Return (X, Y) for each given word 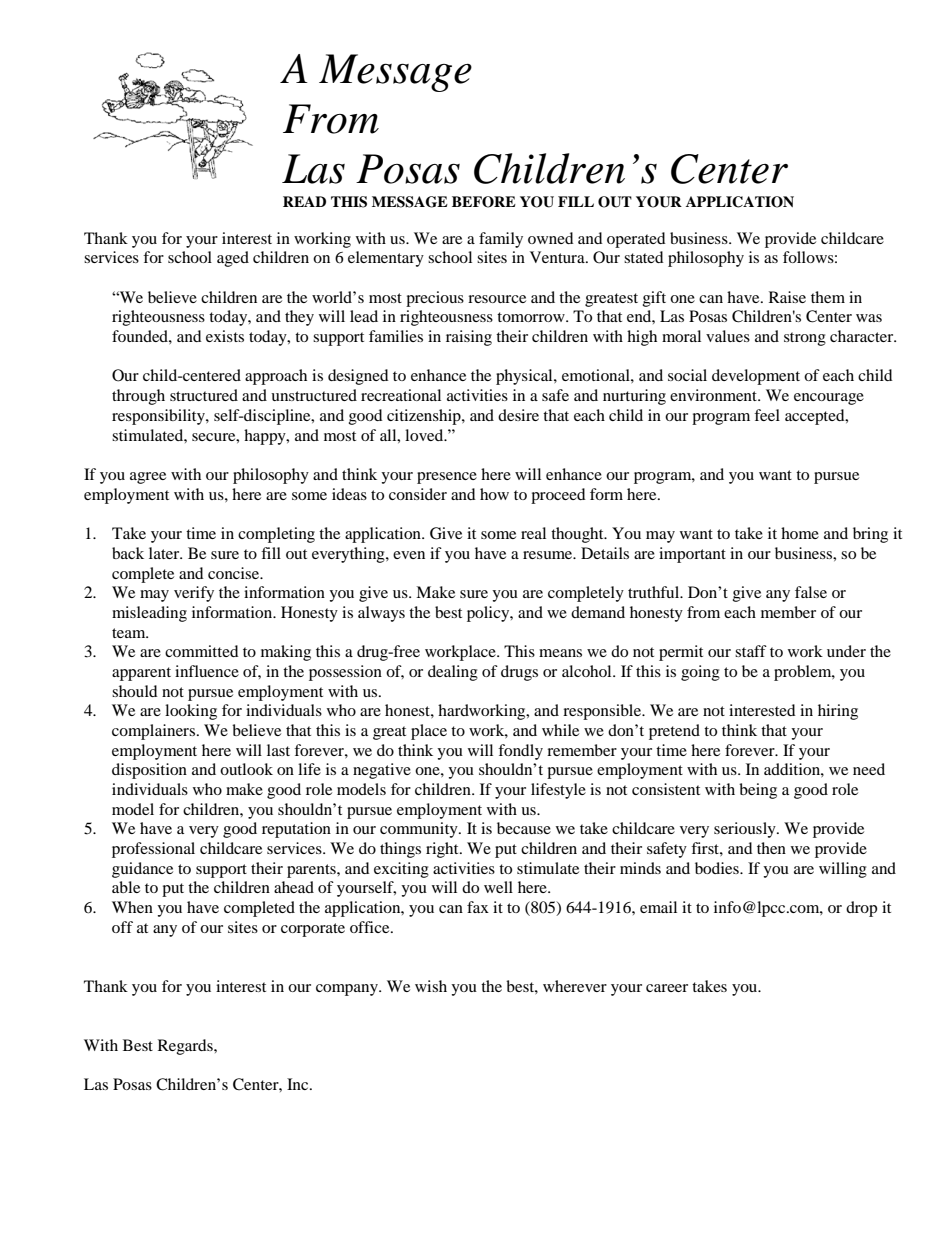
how (494, 494)
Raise (787, 297)
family (501, 240)
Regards (186, 1047)
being (758, 791)
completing (276, 535)
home (800, 533)
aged (233, 259)
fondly (520, 752)
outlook (246, 769)
